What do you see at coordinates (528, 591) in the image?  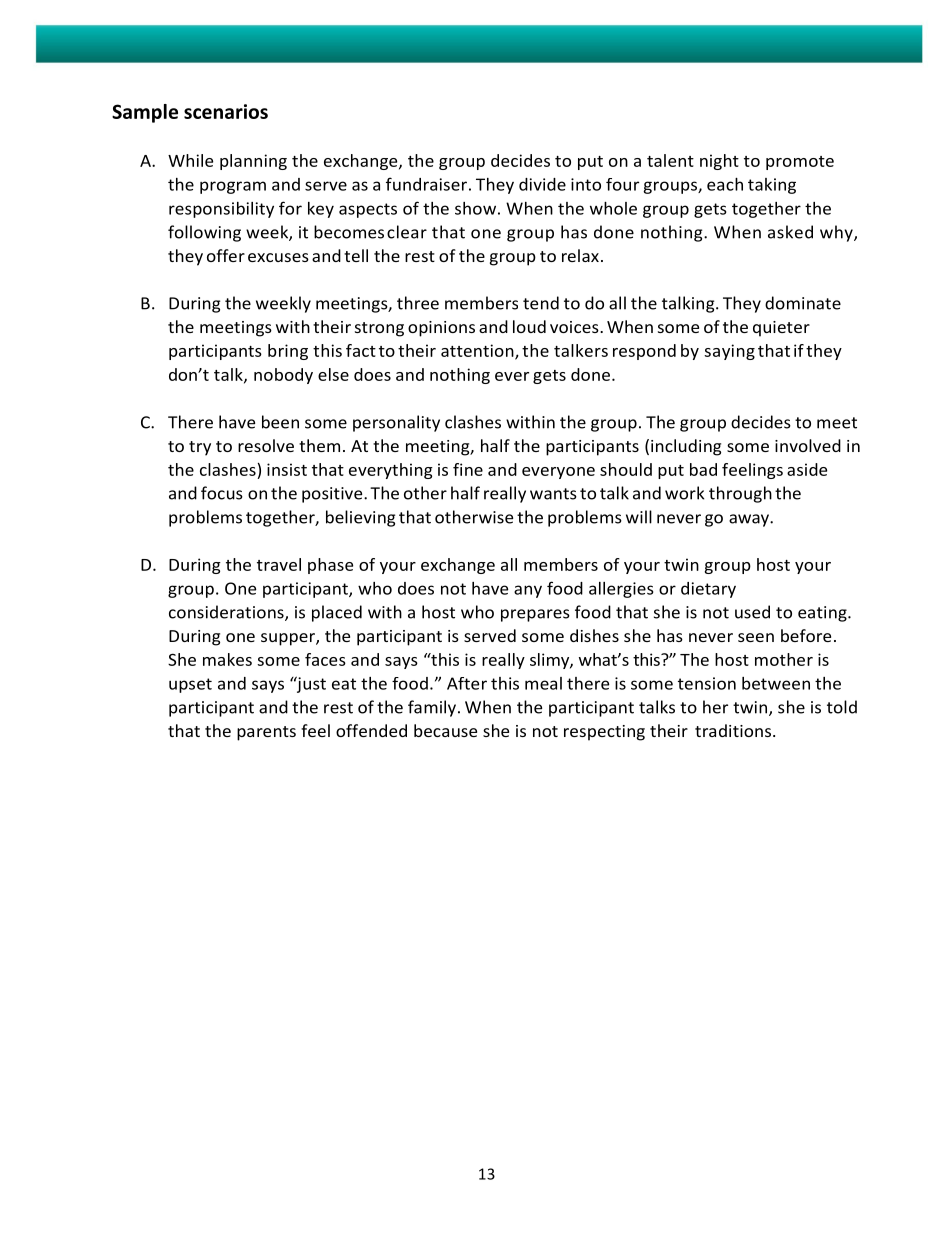 I see `any` at bounding box center [528, 591].
